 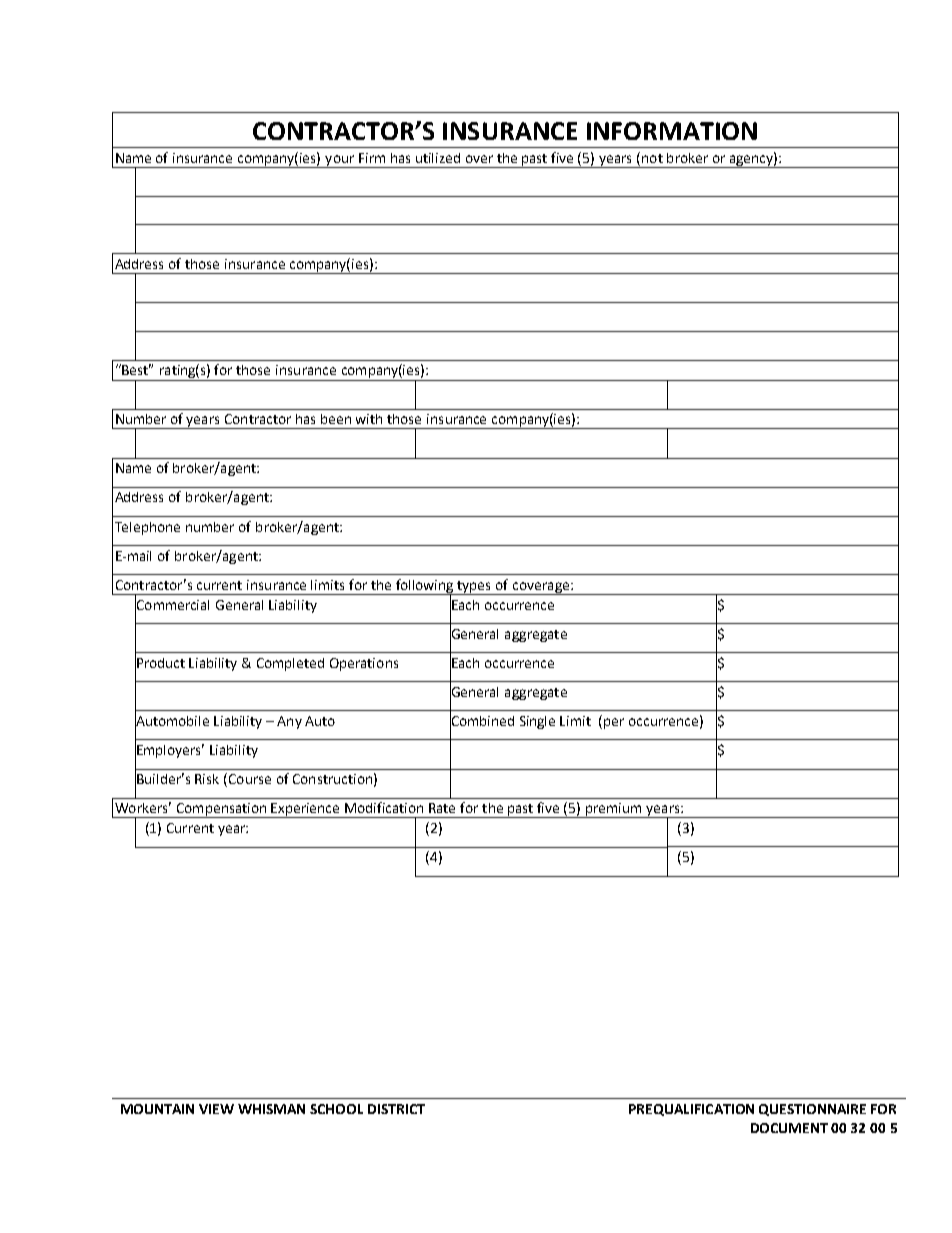 I want to click on not, so click(x=652, y=158).
